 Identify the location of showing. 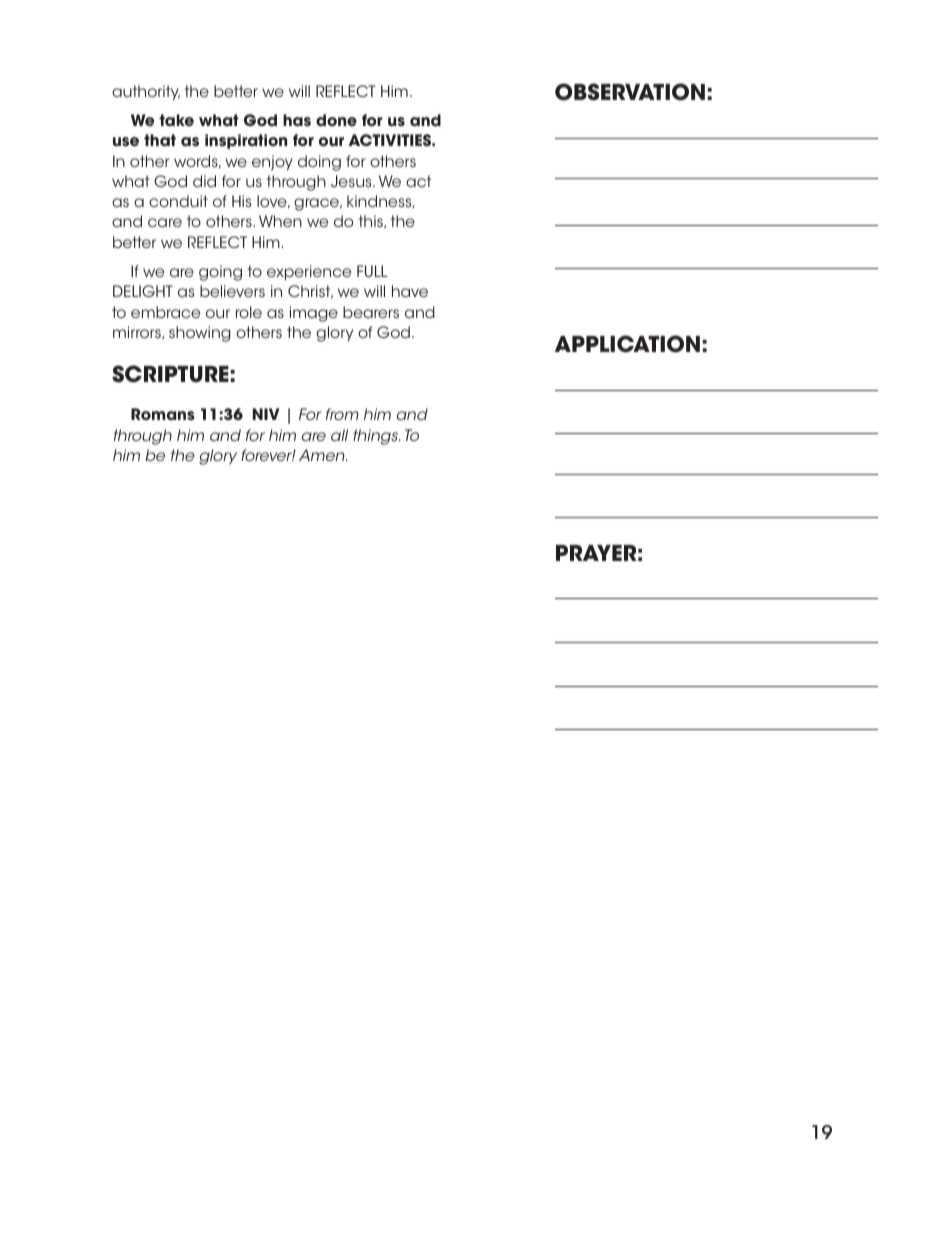
(200, 334).
